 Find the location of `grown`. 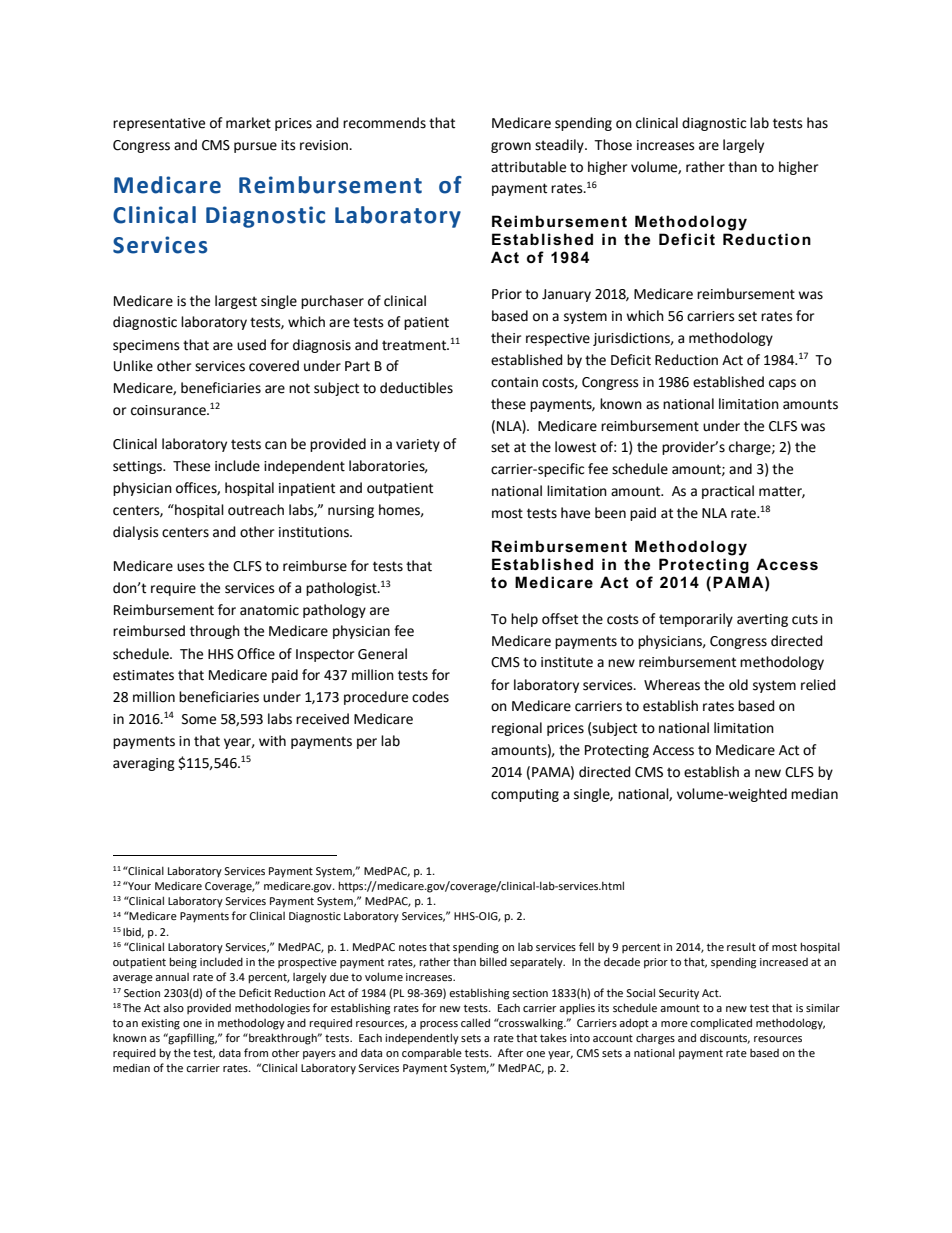

grown is located at coordinates (511, 147).
